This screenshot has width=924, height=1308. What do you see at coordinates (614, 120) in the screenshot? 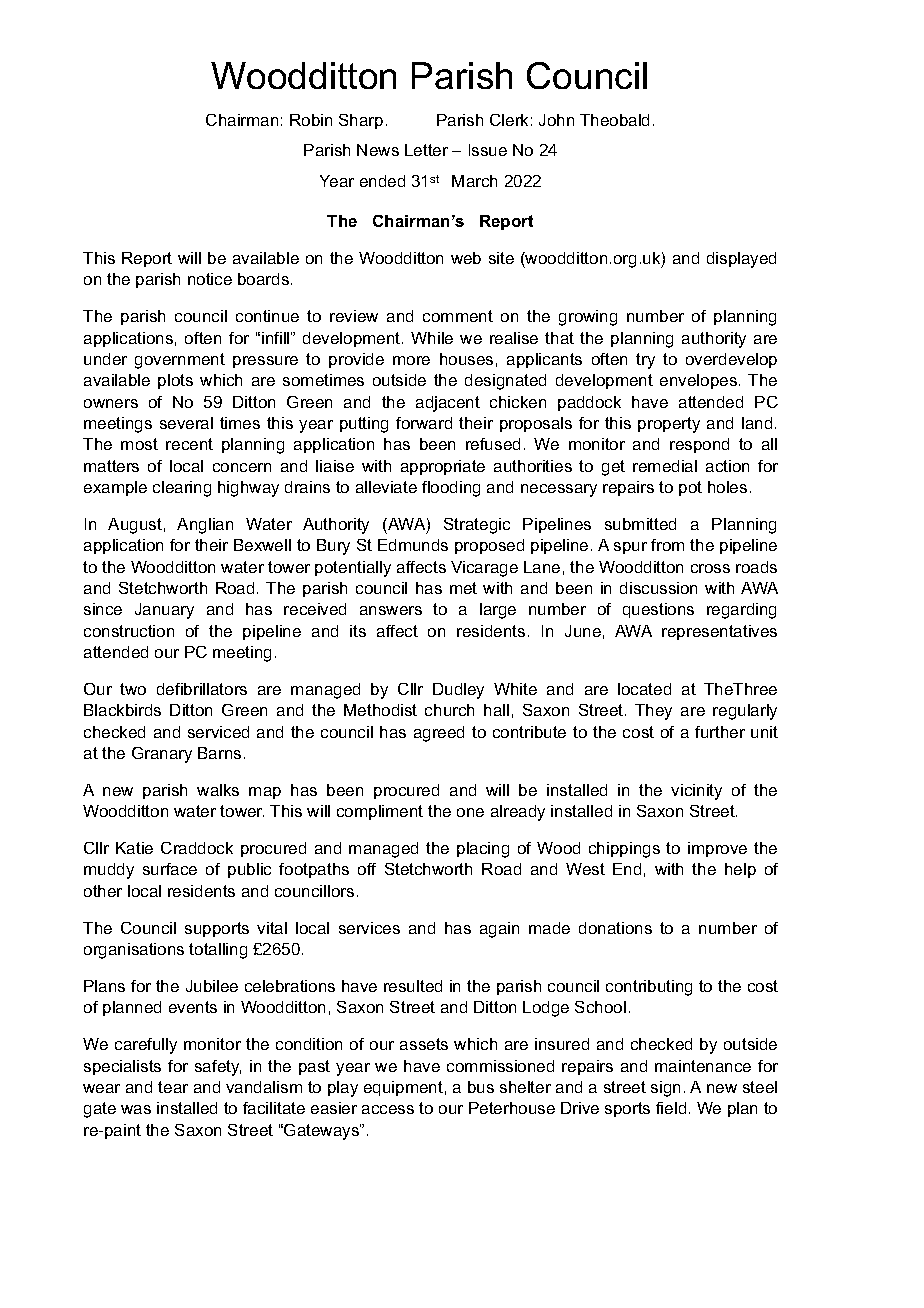
I see `Theobald` at bounding box center [614, 120].
